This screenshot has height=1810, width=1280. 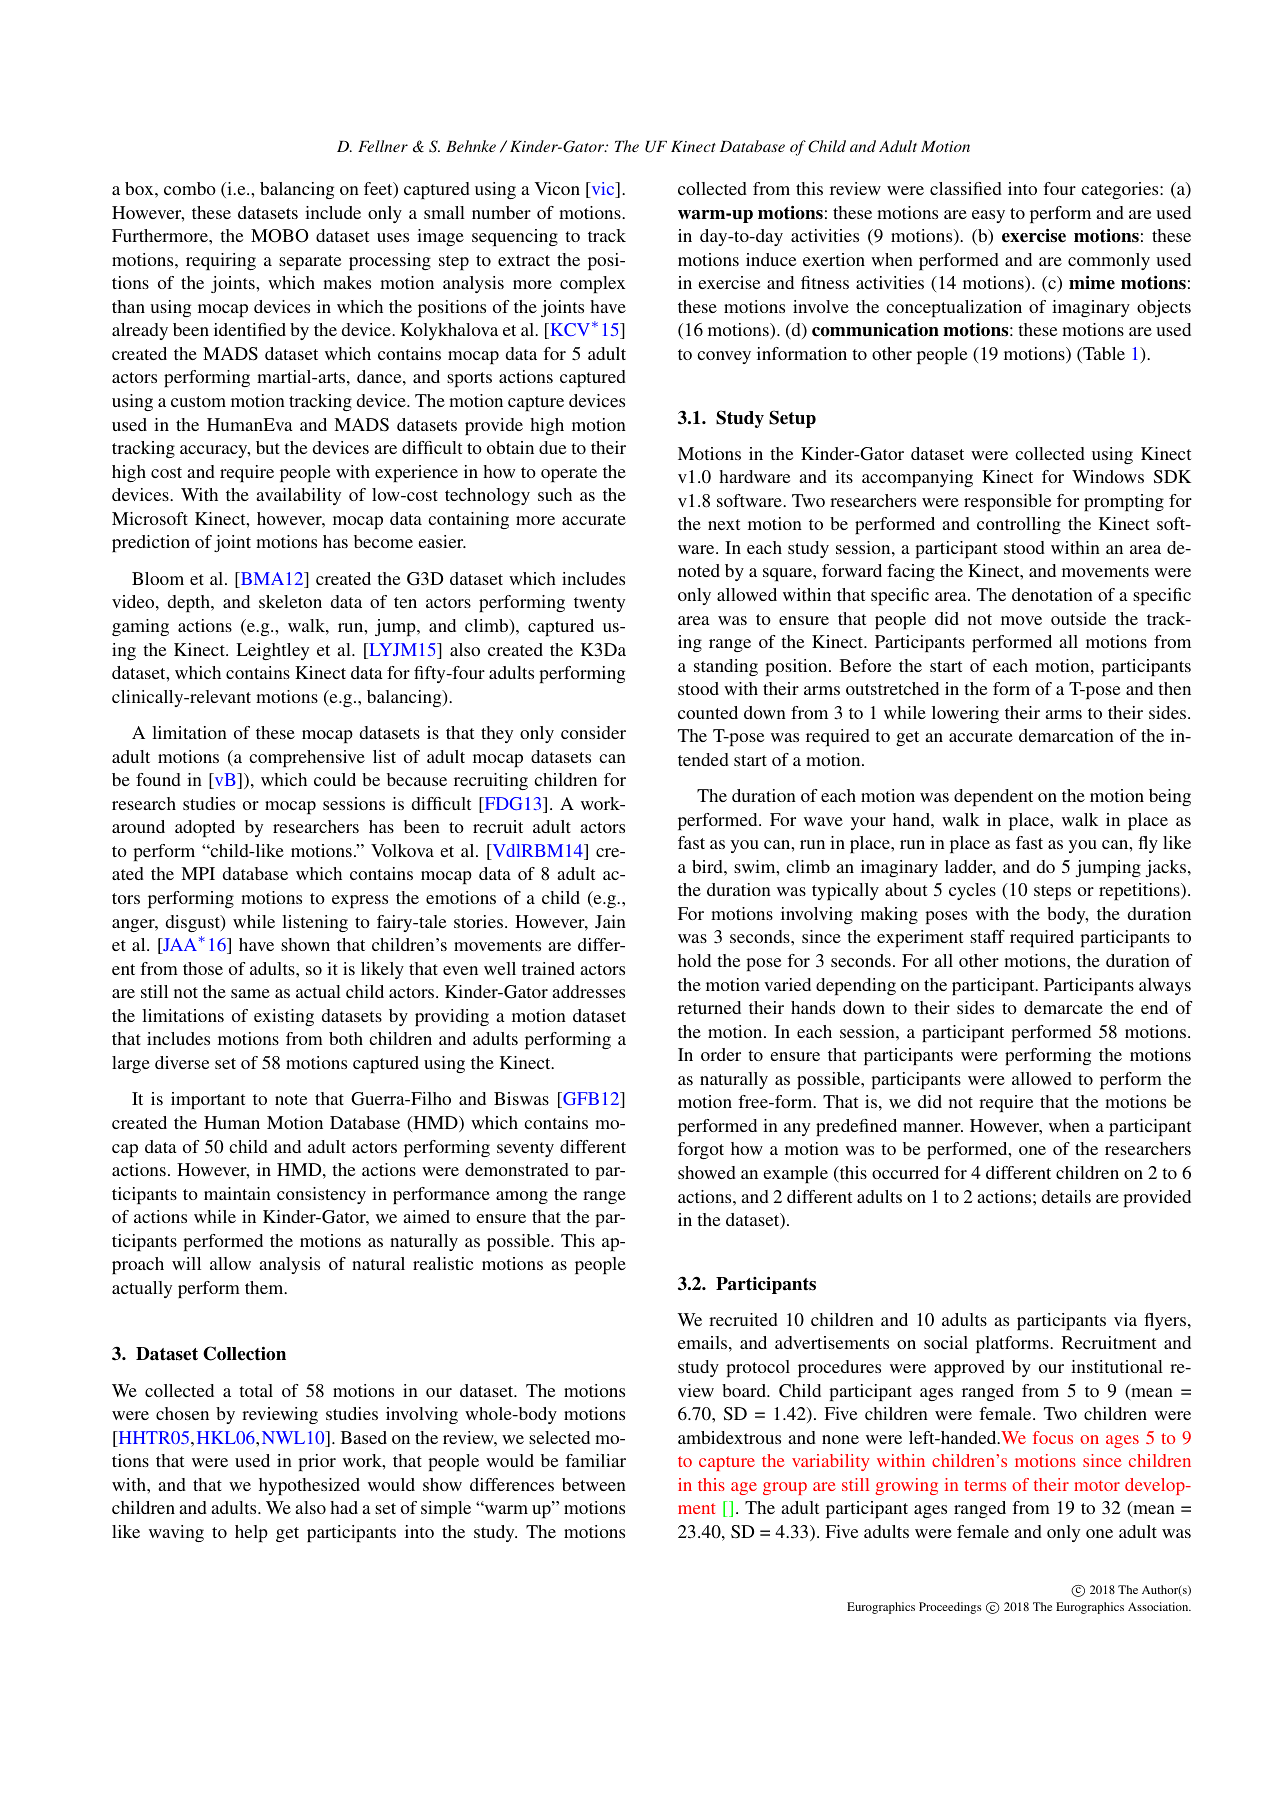 I want to click on MOBO, so click(x=280, y=236).
